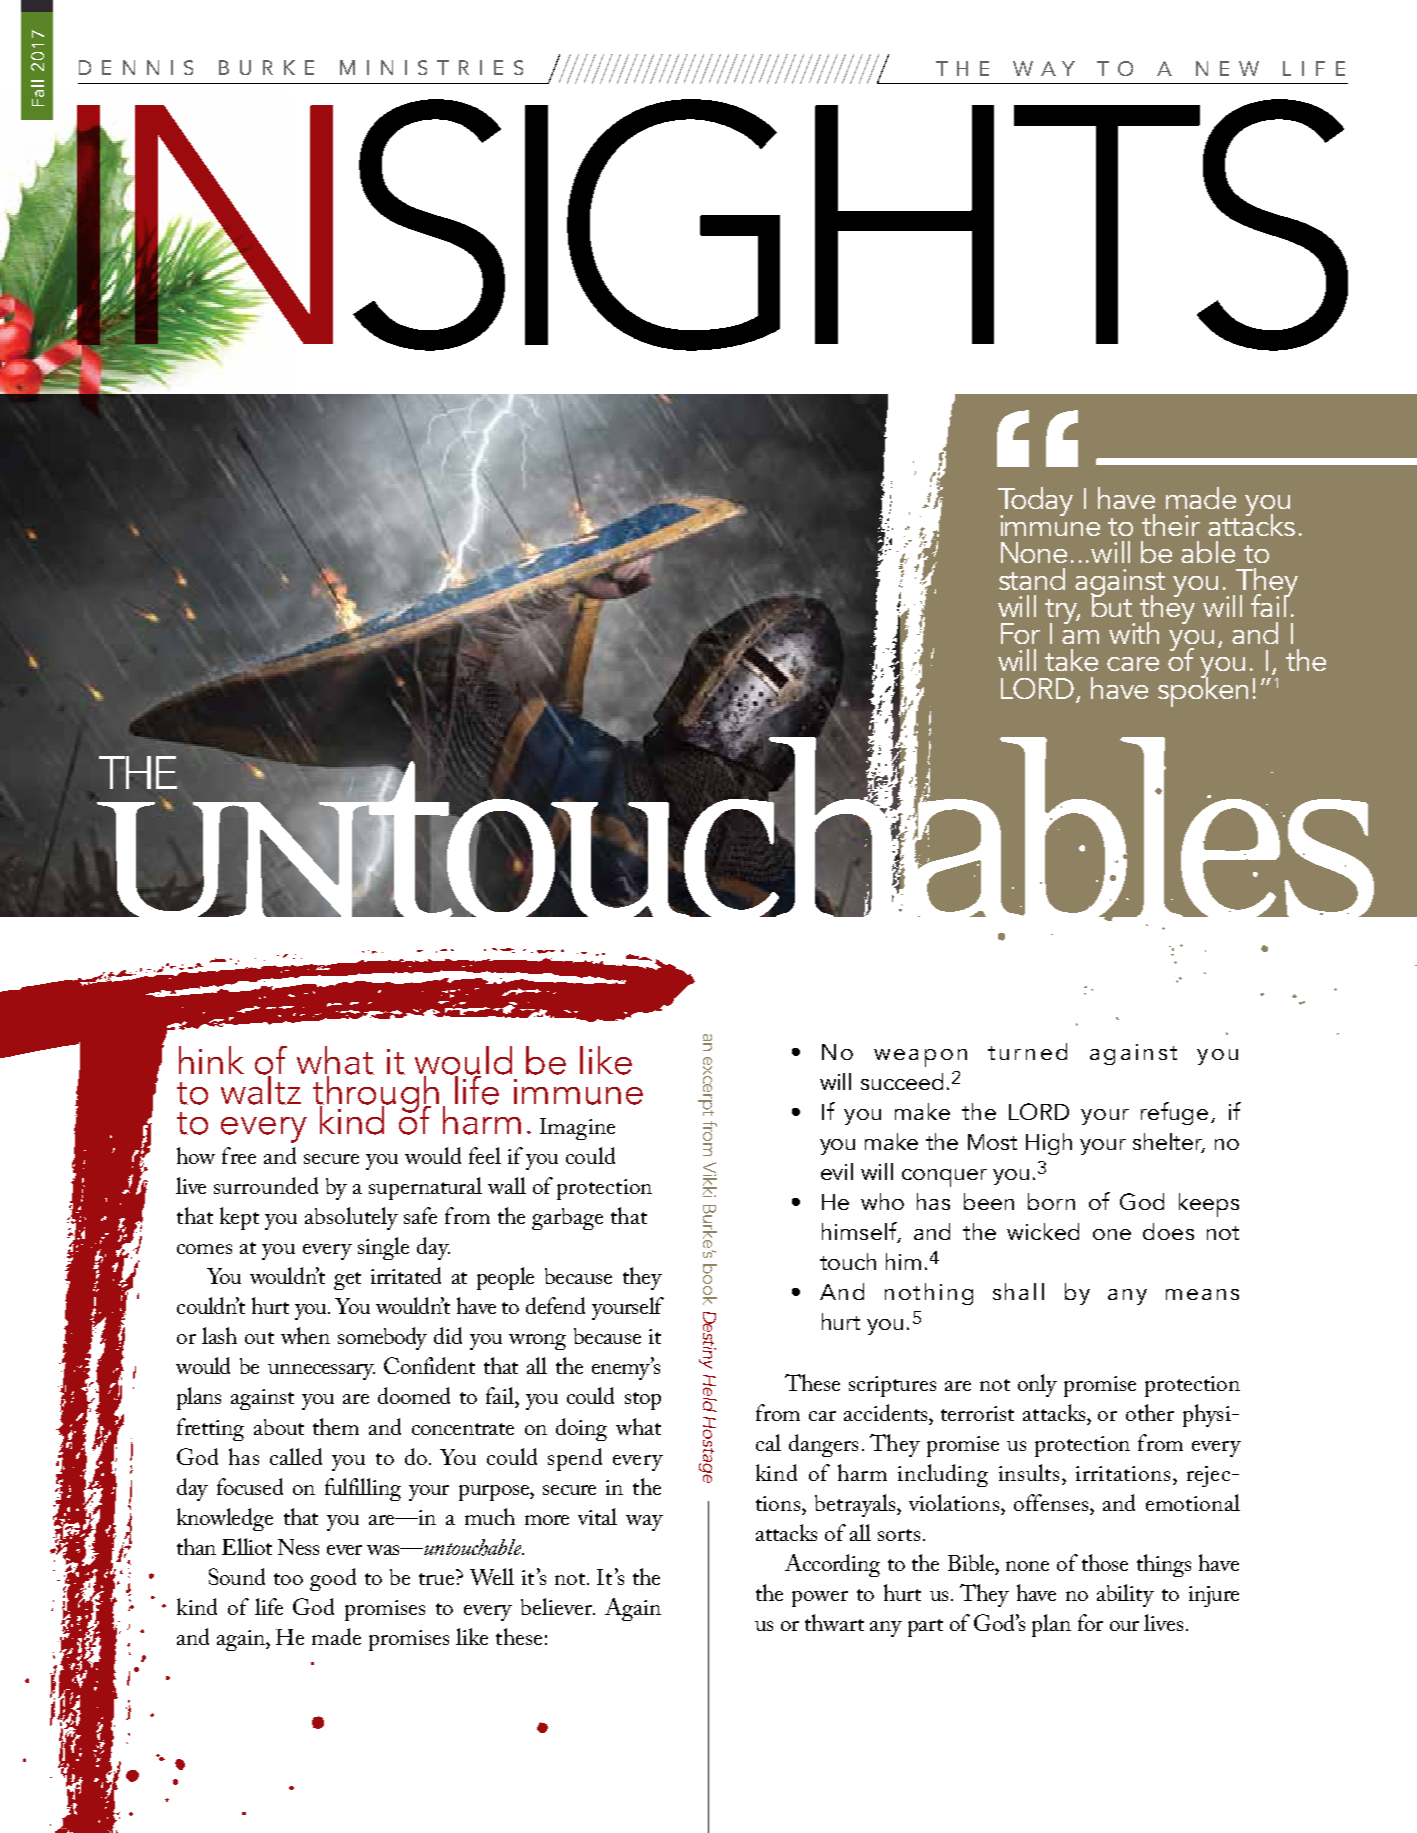 The width and height of the document is (1417, 1833). Describe the element at coordinates (431, 67) in the document. I see `MINISTRIES` at that location.
